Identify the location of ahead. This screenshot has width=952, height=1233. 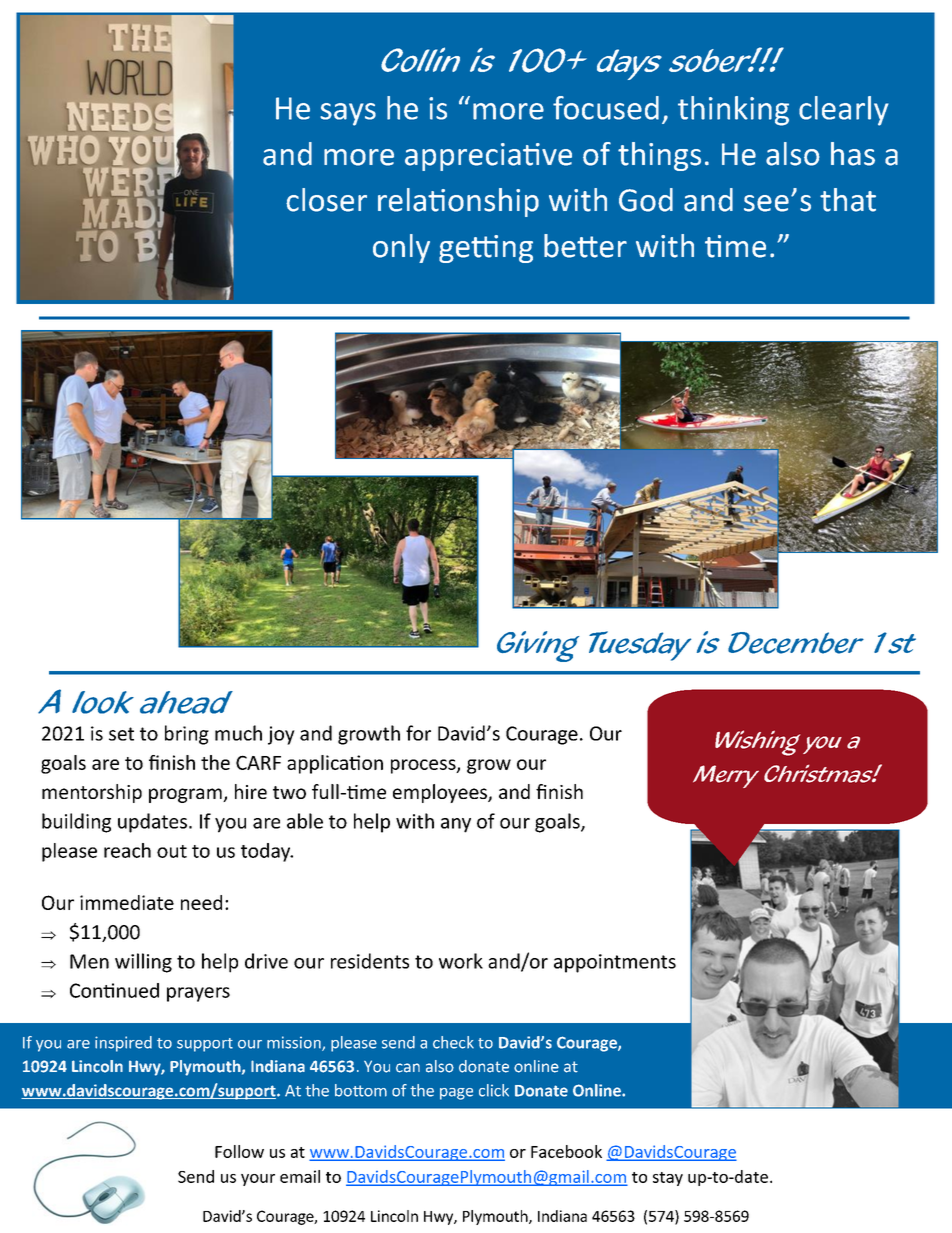
(186, 702).
